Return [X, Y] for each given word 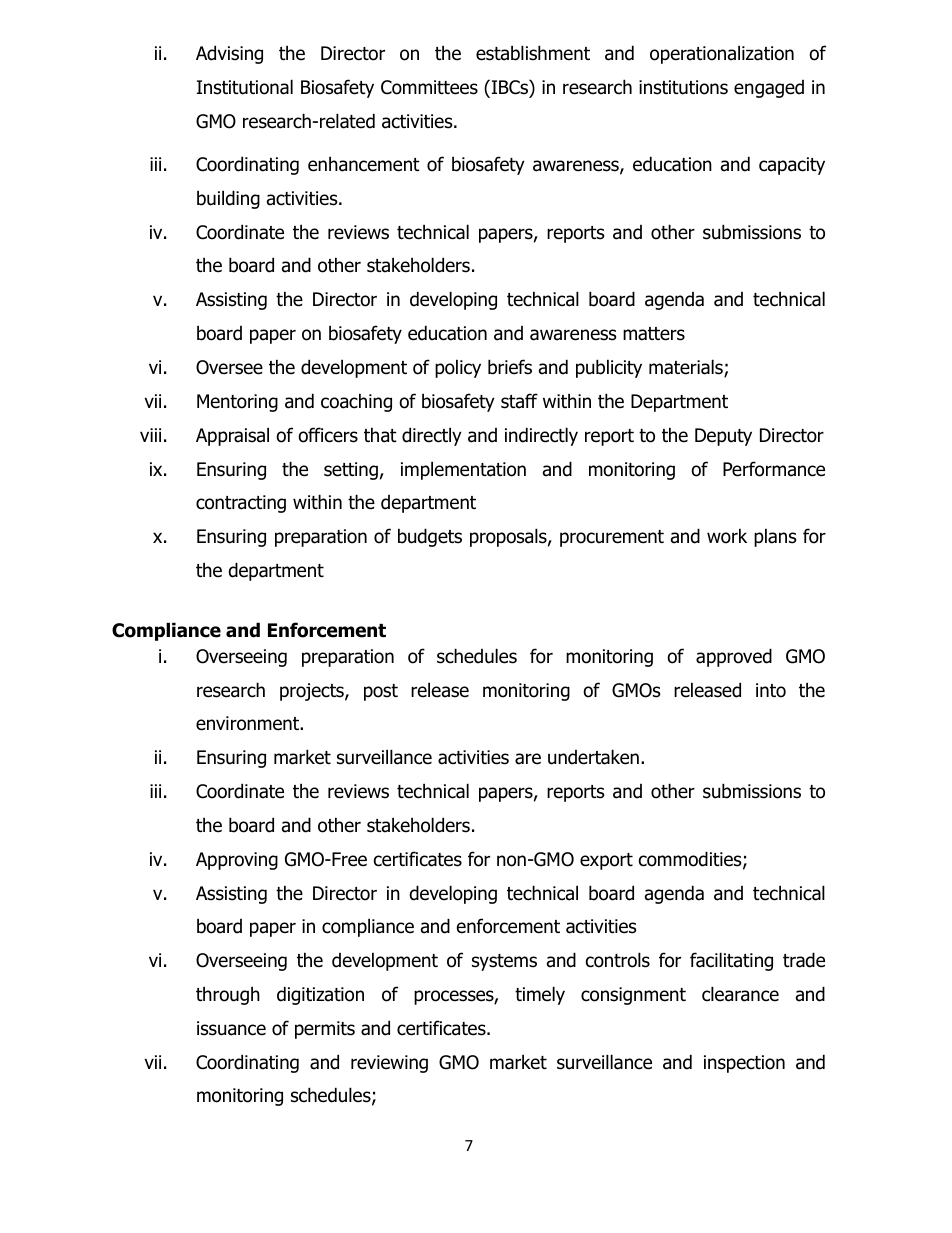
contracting [241, 504]
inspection [744, 1064]
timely [540, 995]
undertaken [593, 757]
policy [458, 368]
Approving [237, 861]
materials [687, 368]
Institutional [245, 87]
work [727, 536]
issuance [231, 1028]
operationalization [722, 54]
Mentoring [237, 403]
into [771, 690]
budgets [430, 537]
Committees [429, 87]
